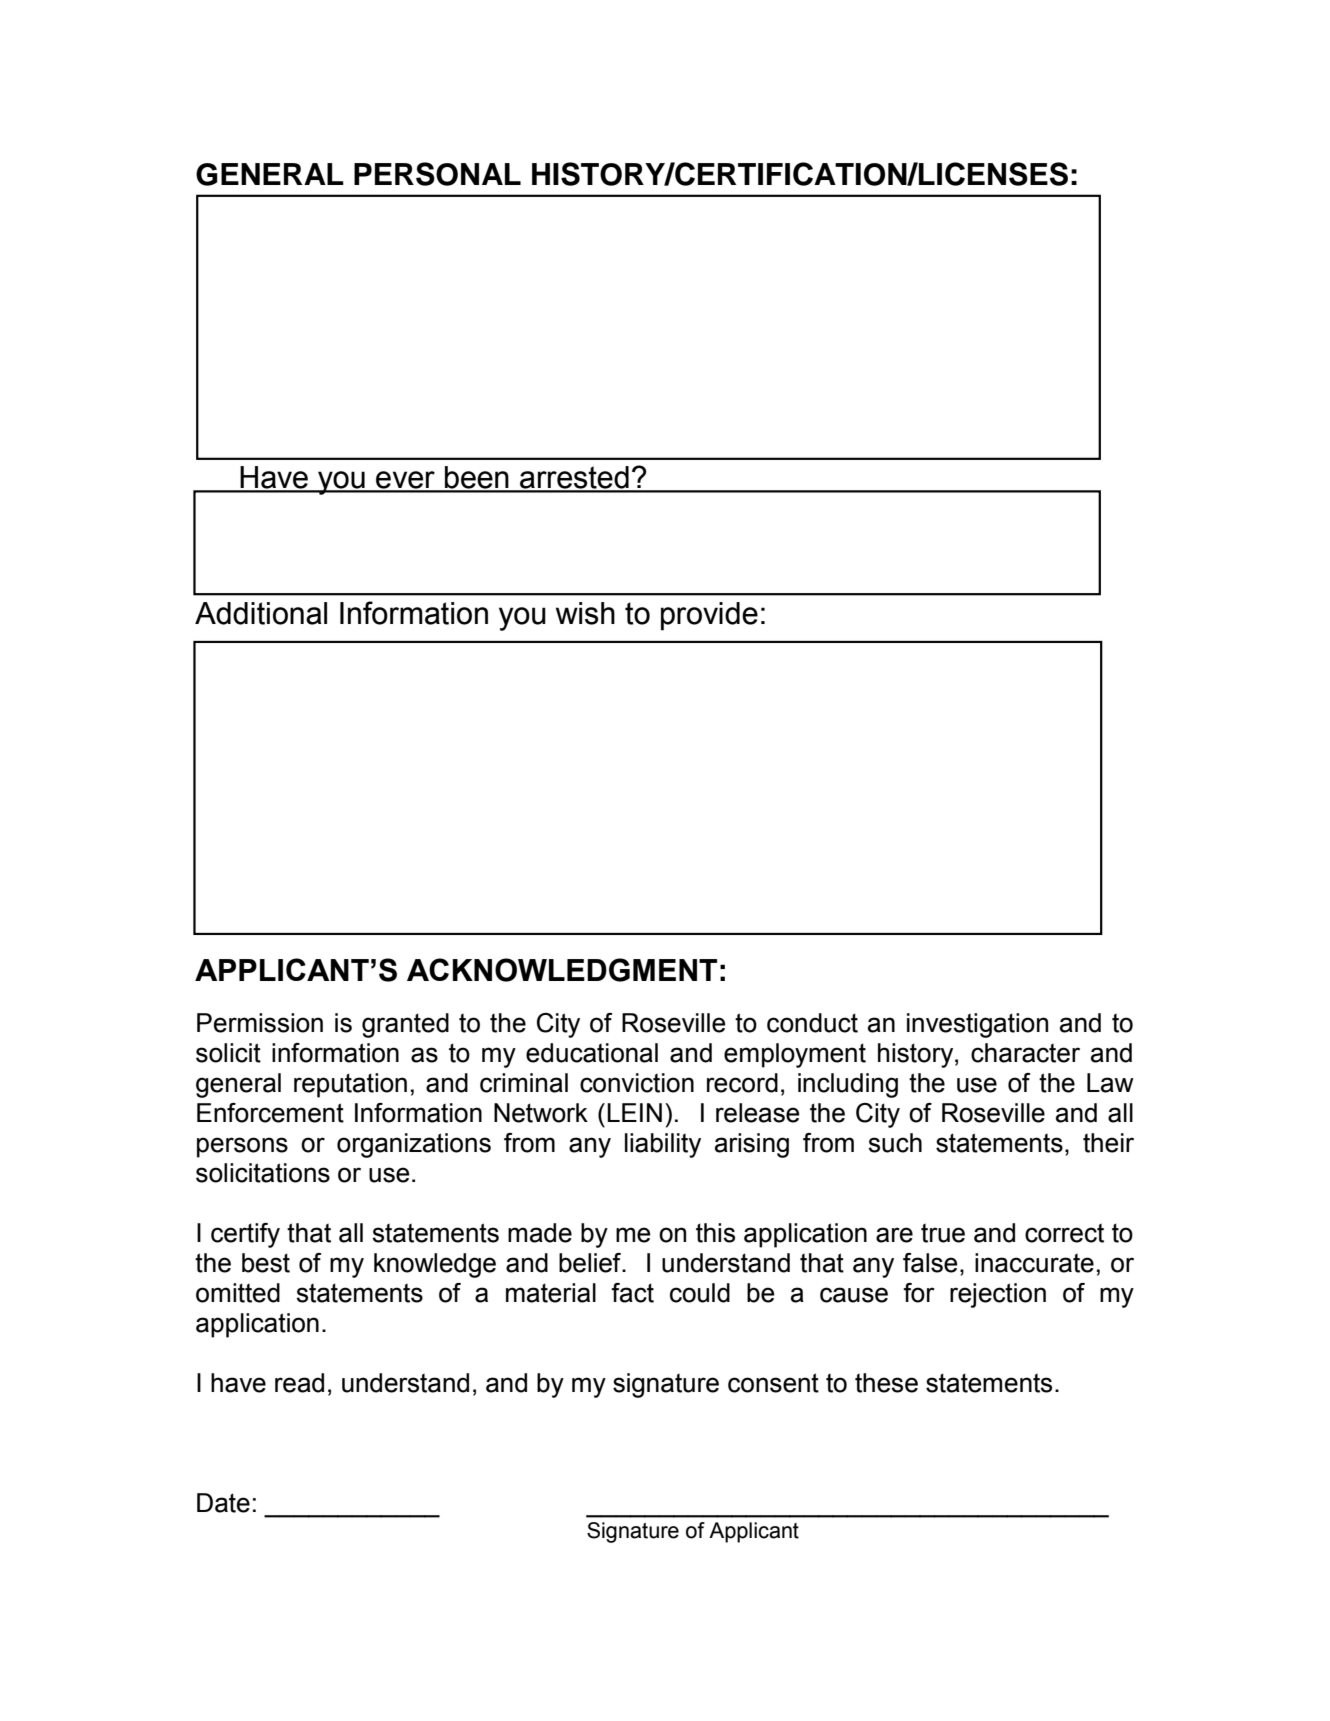  Describe the element at coordinates (585, 613) in the screenshot. I see `wish` at that location.
